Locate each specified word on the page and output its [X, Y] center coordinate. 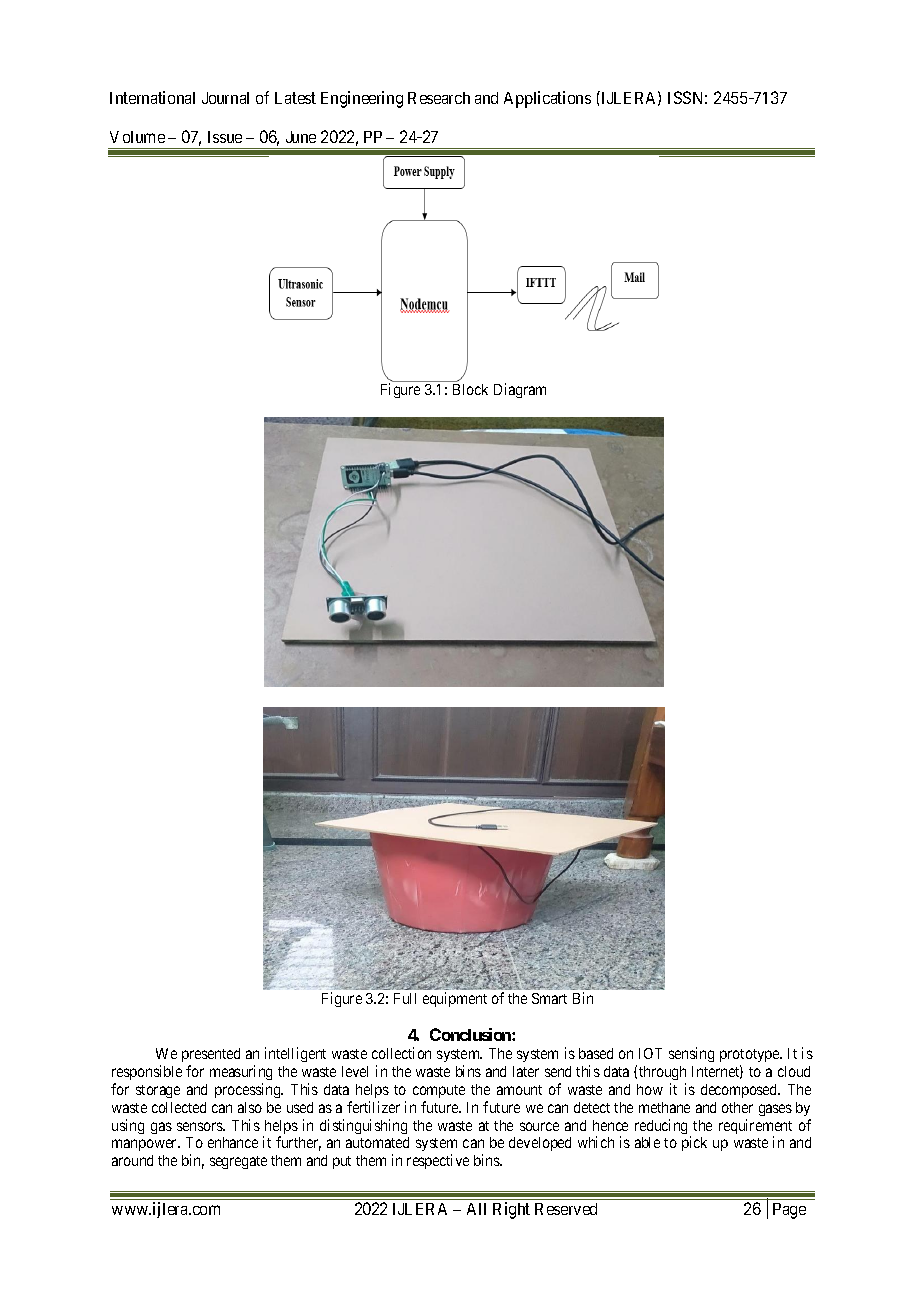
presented [211, 1055]
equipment [455, 999]
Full [405, 998]
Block [470, 389]
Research [439, 98]
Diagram [520, 390]
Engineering [362, 99]
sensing [691, 1054]
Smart [549, 998]
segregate [238, 1162]
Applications [547, 99]
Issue [225, 137]
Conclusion [471, 1034]
